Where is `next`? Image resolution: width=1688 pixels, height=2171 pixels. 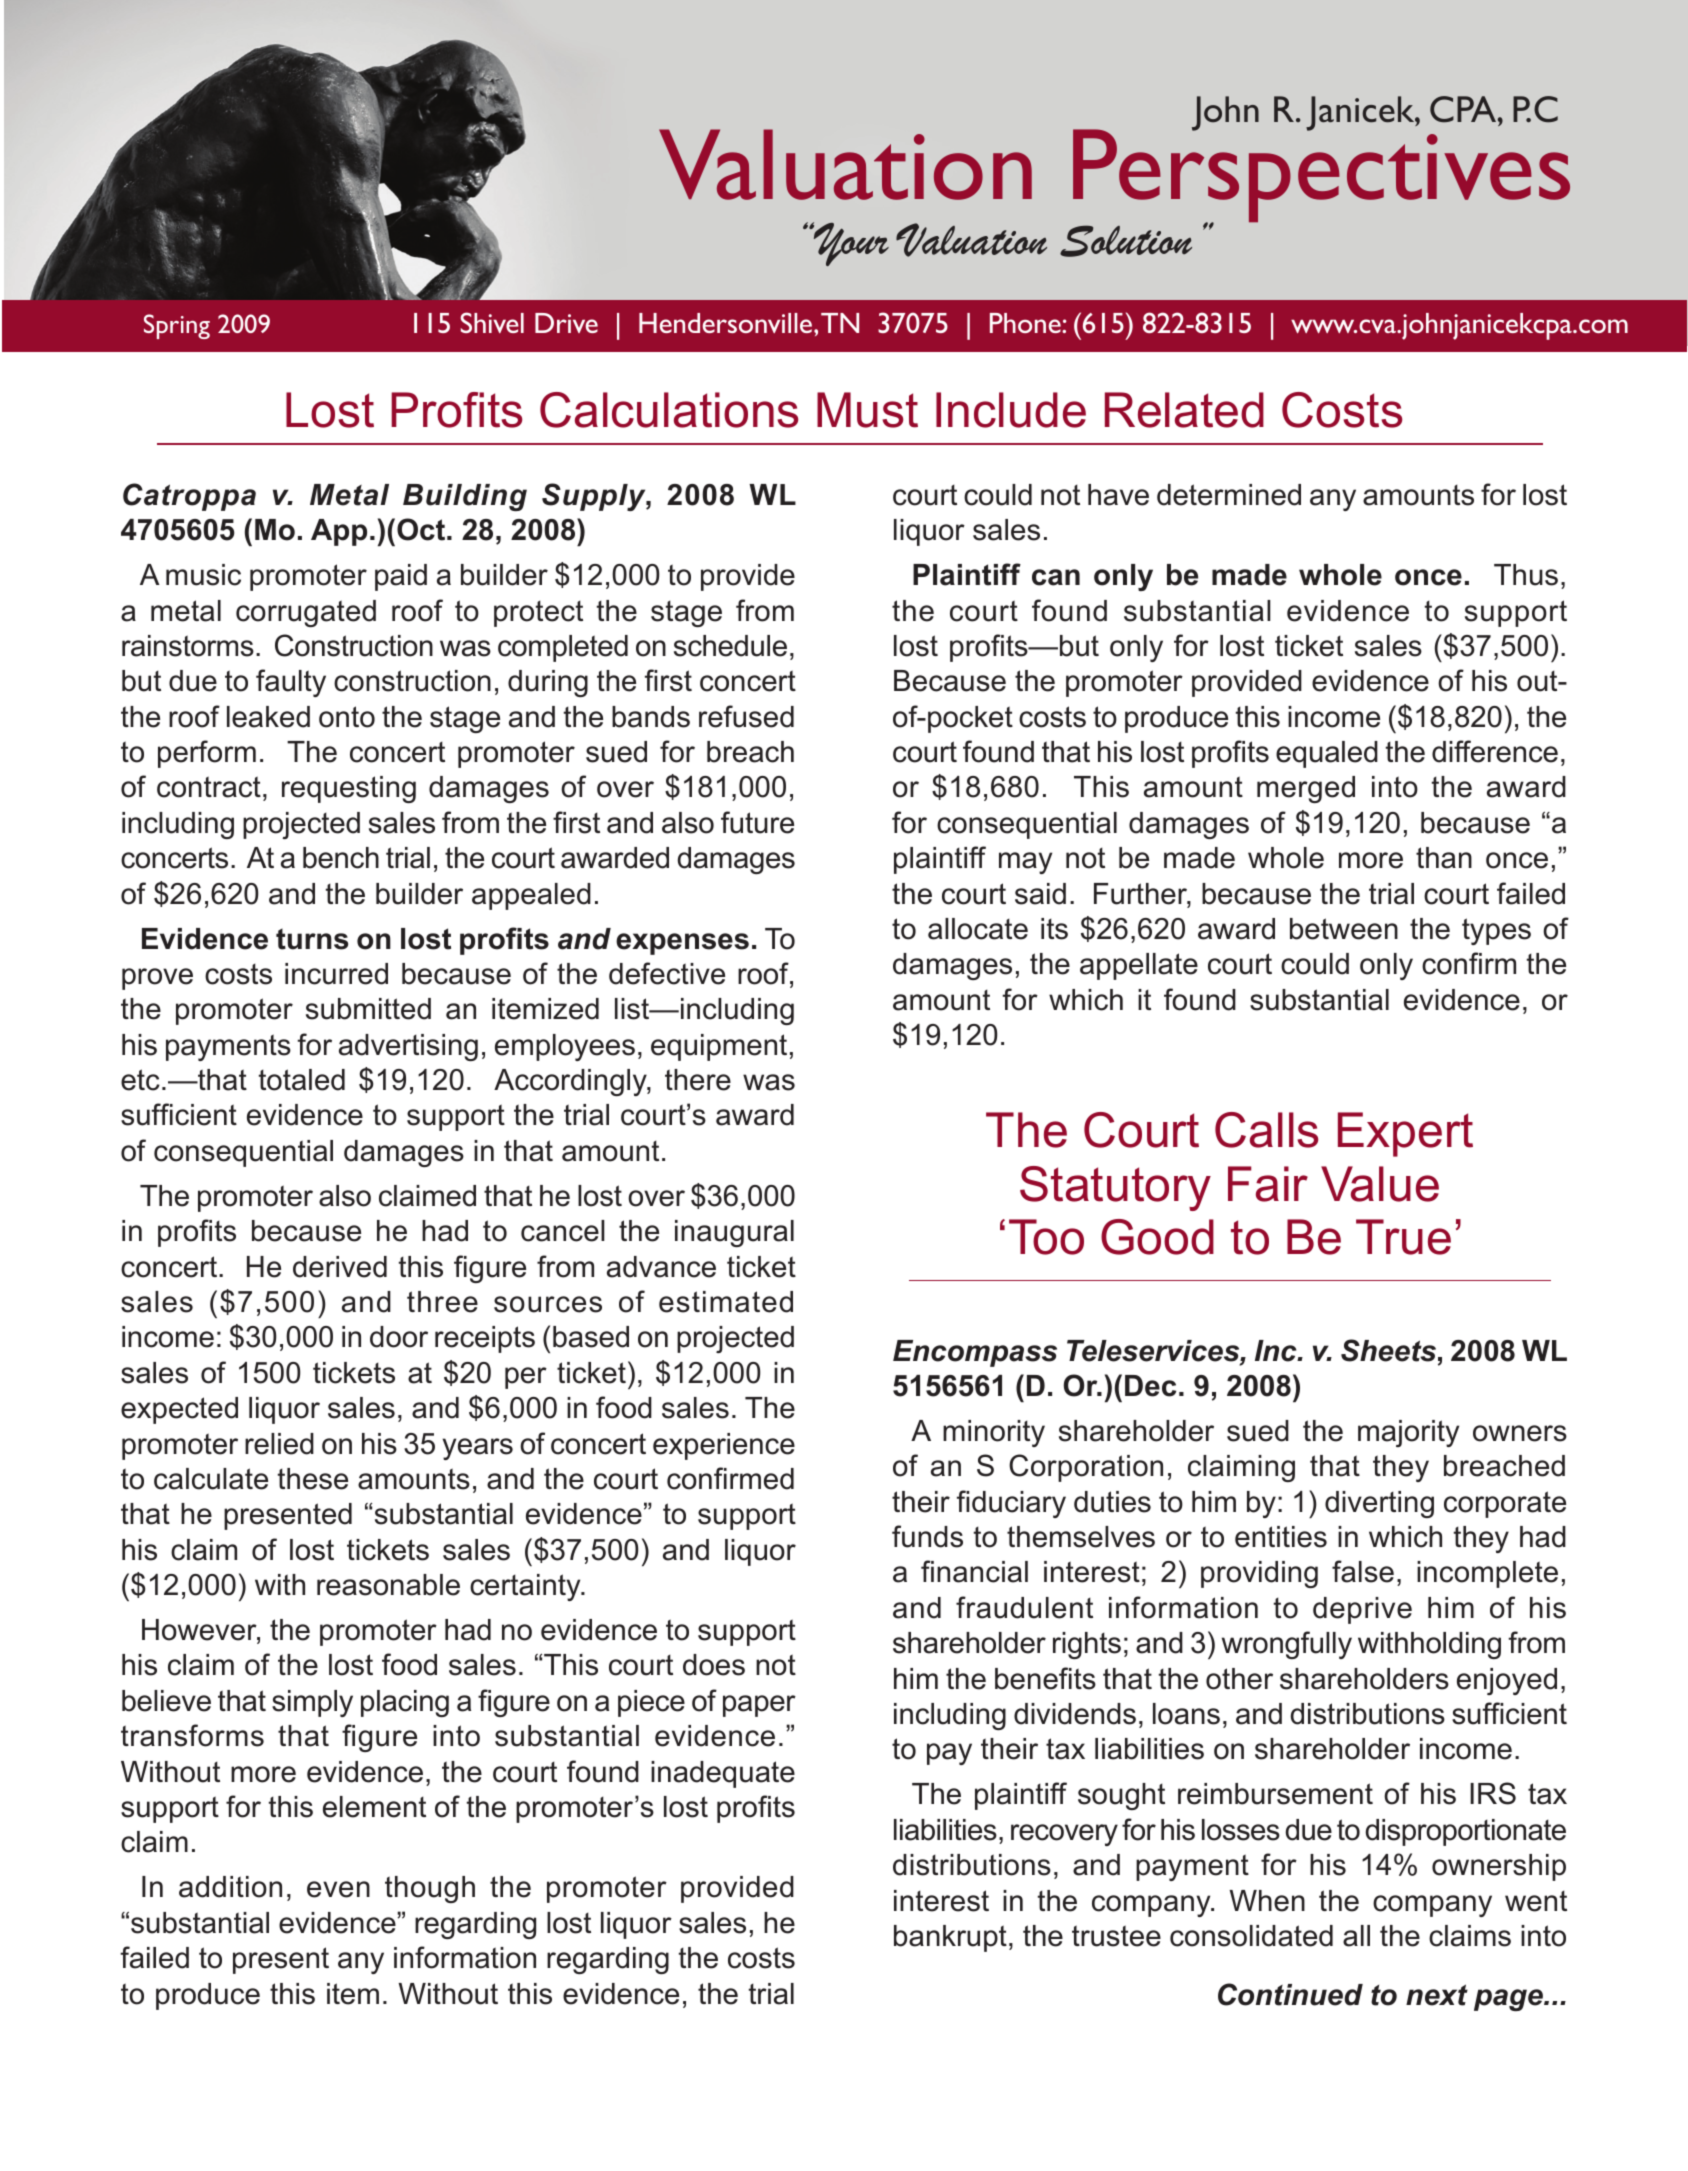 next is located at coordinates (1437, 1995).
